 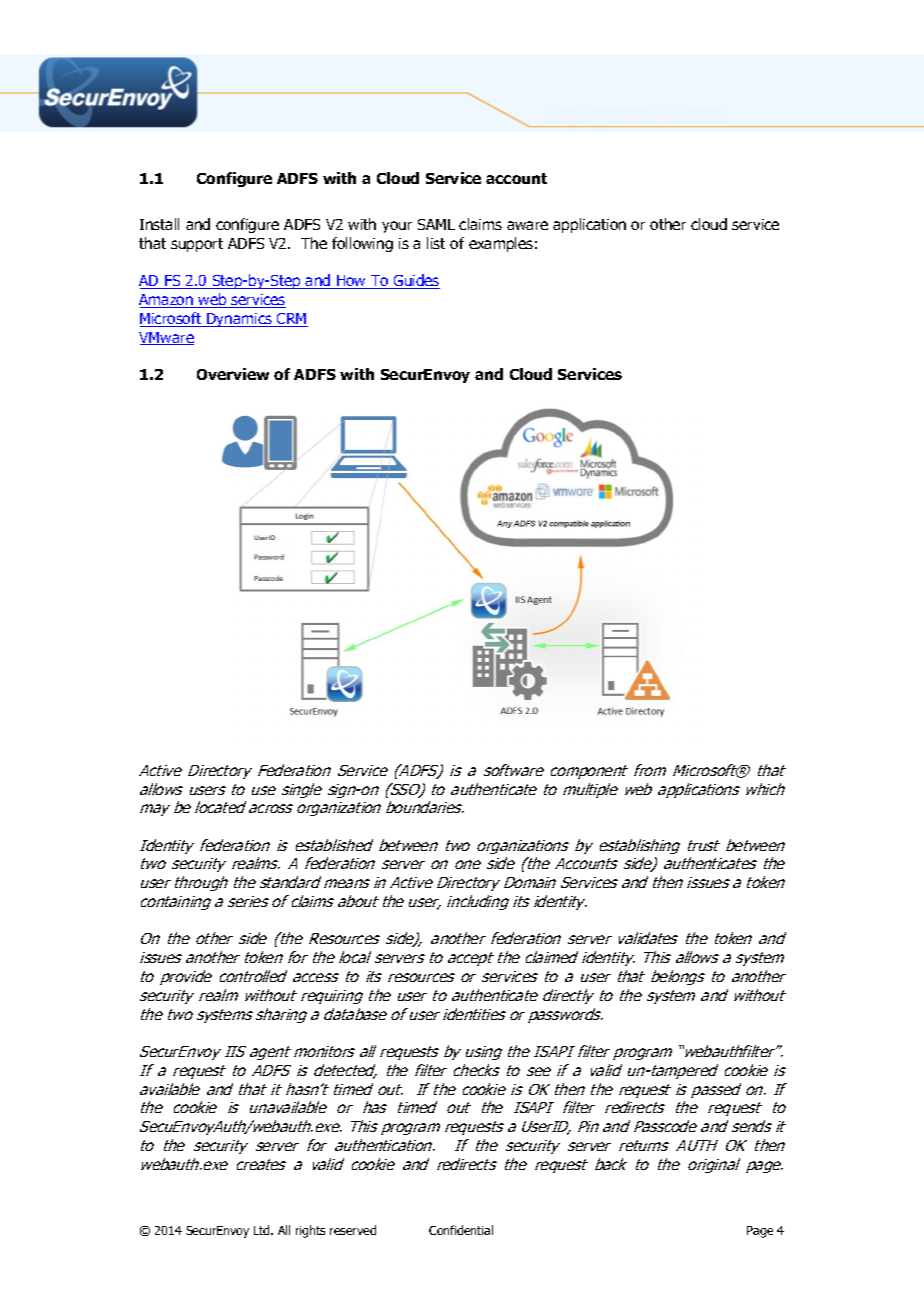 What do you see at coordinates (310, 1231) in the image?
I see `rights` at bounding box center [310, 1231].
